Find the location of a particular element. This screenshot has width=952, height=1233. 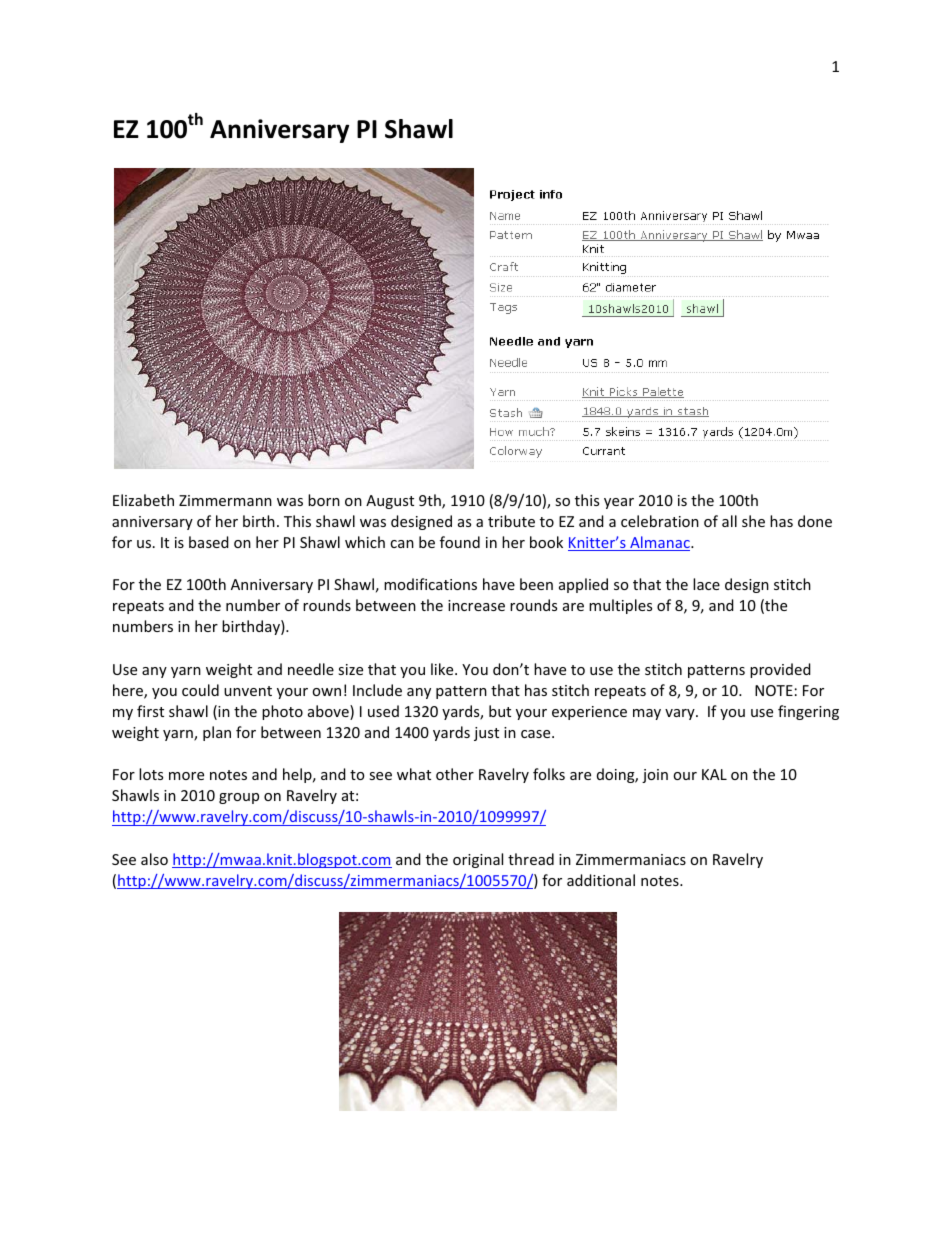

also is located at coordinates (154, 859).
